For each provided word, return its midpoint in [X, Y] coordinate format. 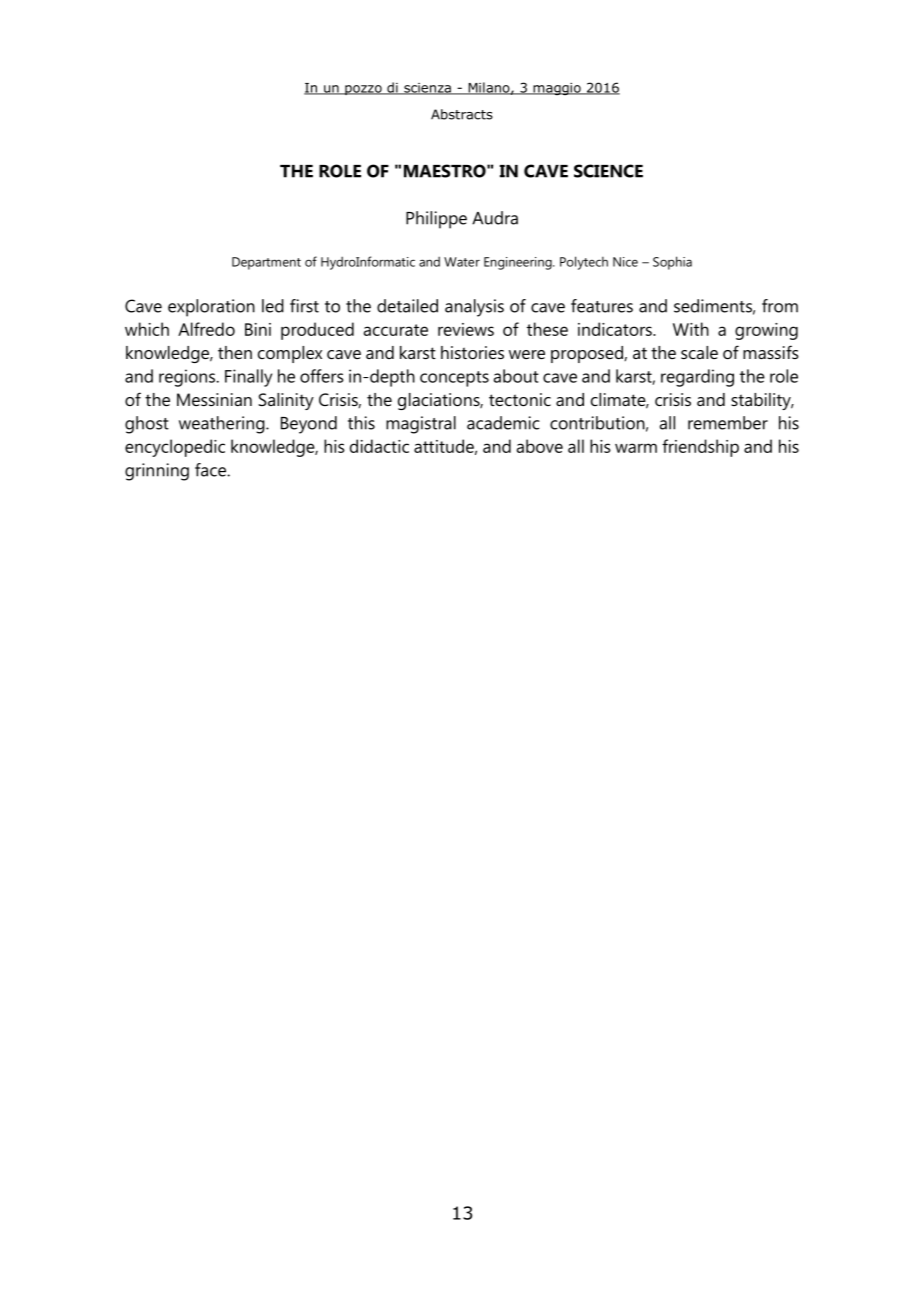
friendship [700, 448]
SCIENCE [608, 171]
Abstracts [462, 114]
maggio [557, 89]
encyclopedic [175, 448]
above [540, 446]
